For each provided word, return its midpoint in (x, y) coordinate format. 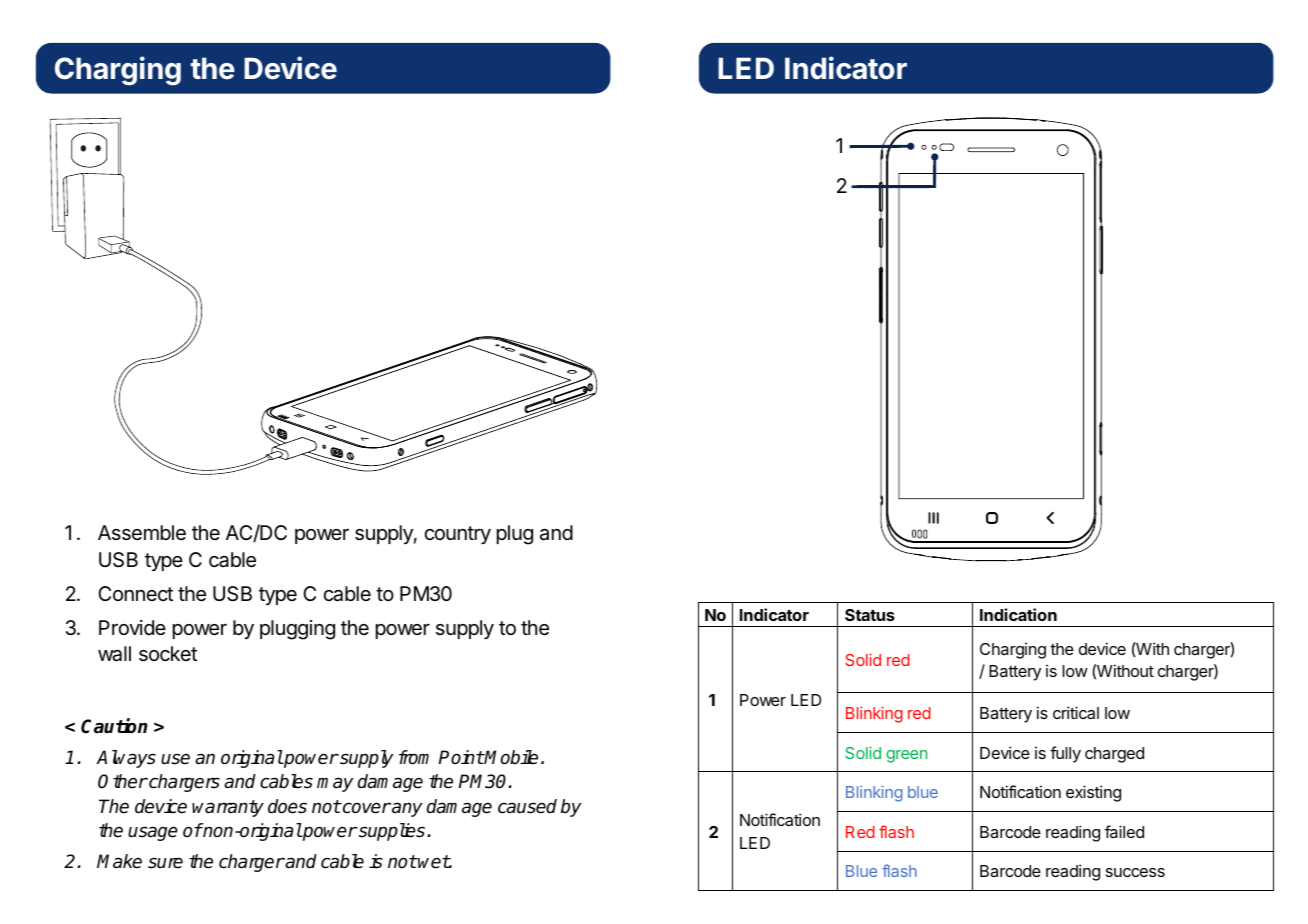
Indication (1018, 614)
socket (168, 654)
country (458, 535)
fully (1065, 754)
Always (126, 759)
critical (1076, 712)
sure (165, 863)
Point (461, 757)
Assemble (142, 533)
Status (870, 615)
